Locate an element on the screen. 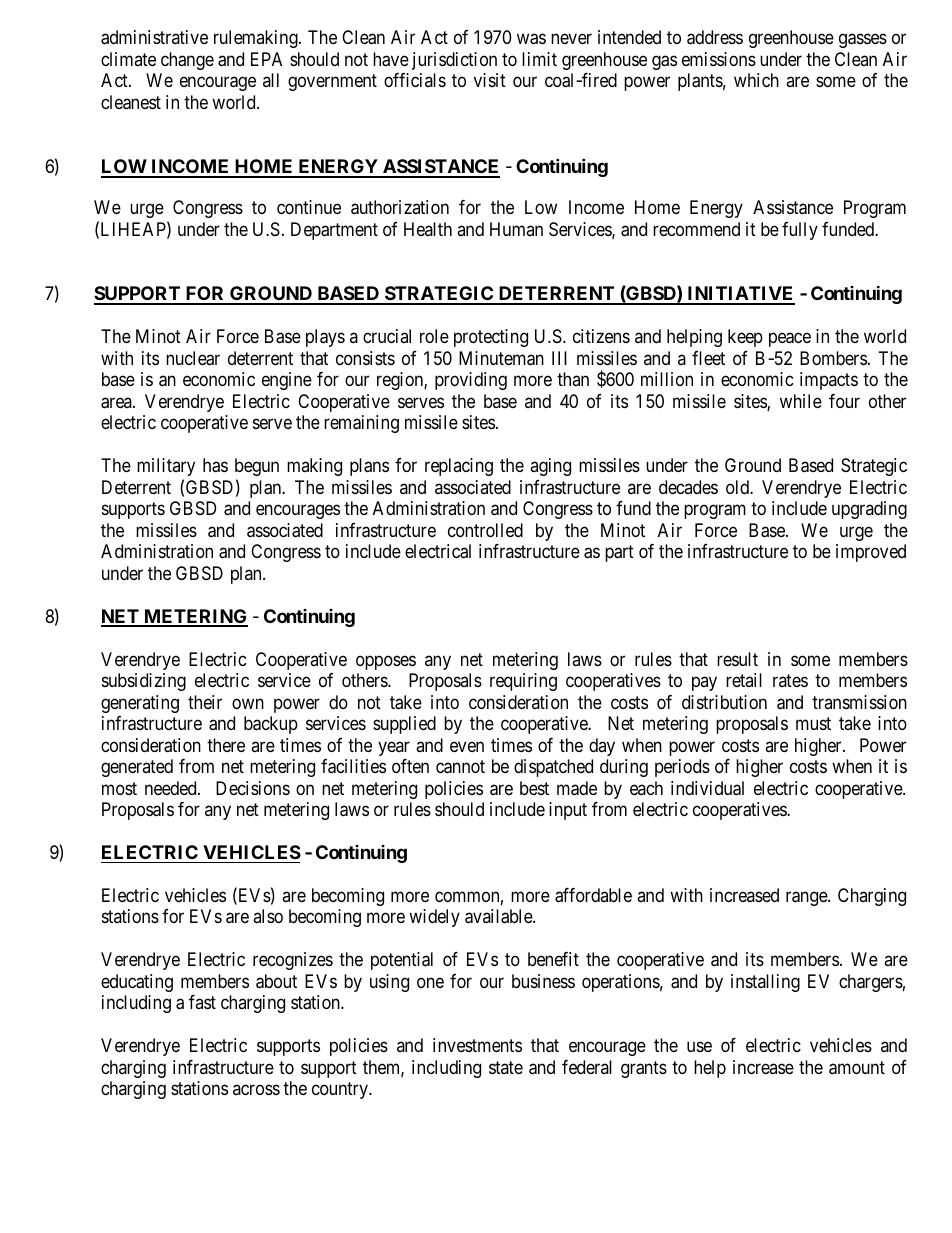 This screenshot has height=1233, width=952. state is located at coordinates (506, 1067).
